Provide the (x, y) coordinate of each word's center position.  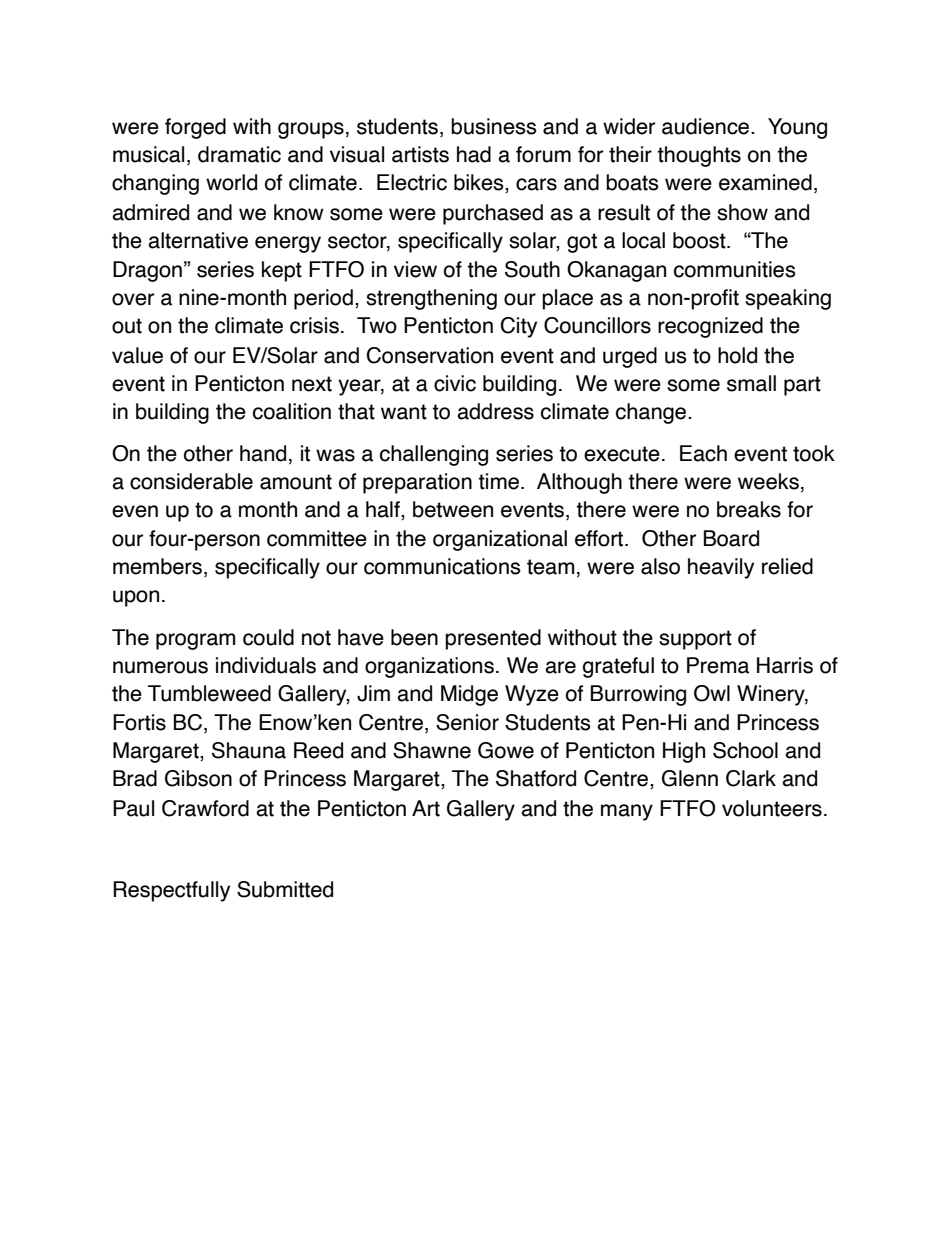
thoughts (699, 156)
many (627, 812)
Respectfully (171, 891)
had (474, 154)
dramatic (239, 154)
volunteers (772, 808)
